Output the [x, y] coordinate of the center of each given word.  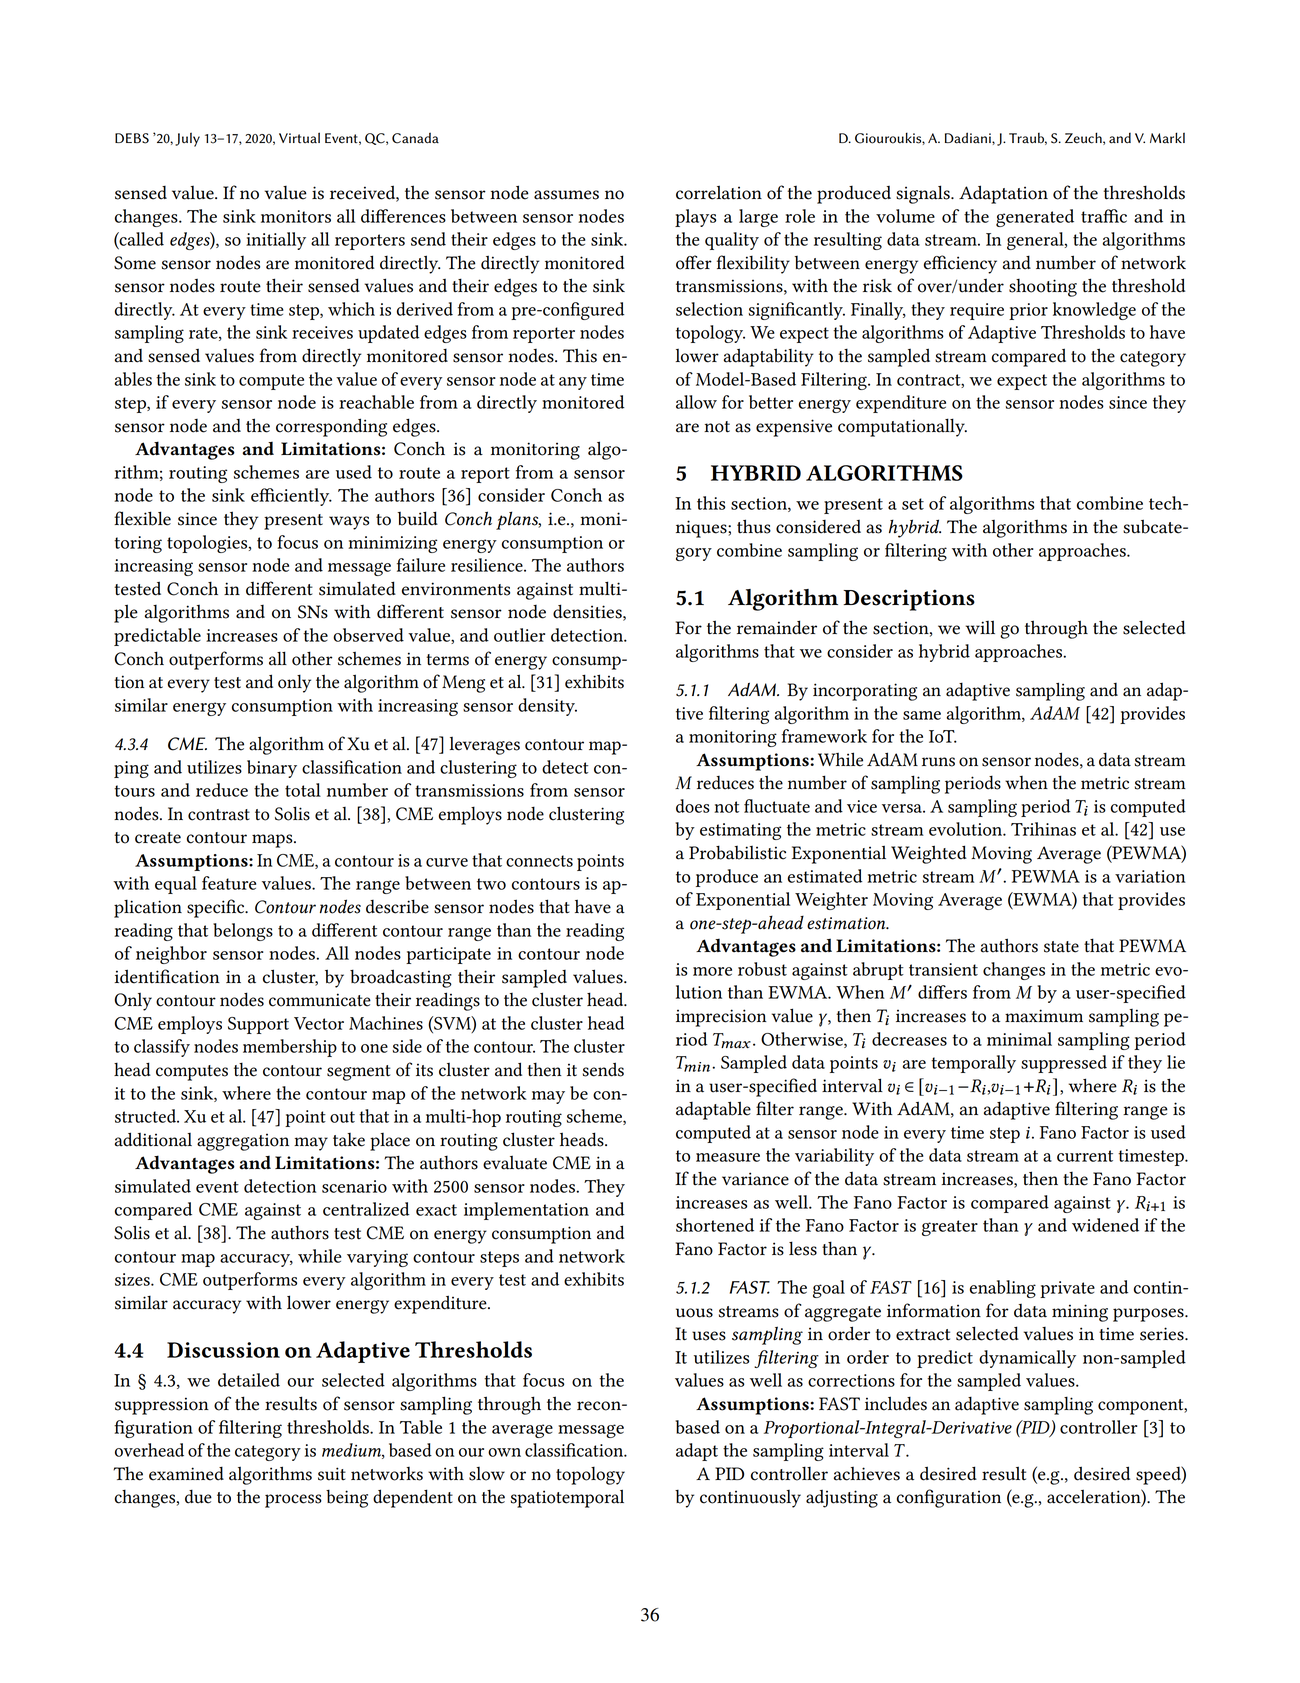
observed [368, 635]
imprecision [721, 1018]
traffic [1104, 216]
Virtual [299, 138]
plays [695, 218]
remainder [777, 627]
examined [186, 1473]
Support [258, 1025]
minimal [1019, 1039]
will [980, 627]
